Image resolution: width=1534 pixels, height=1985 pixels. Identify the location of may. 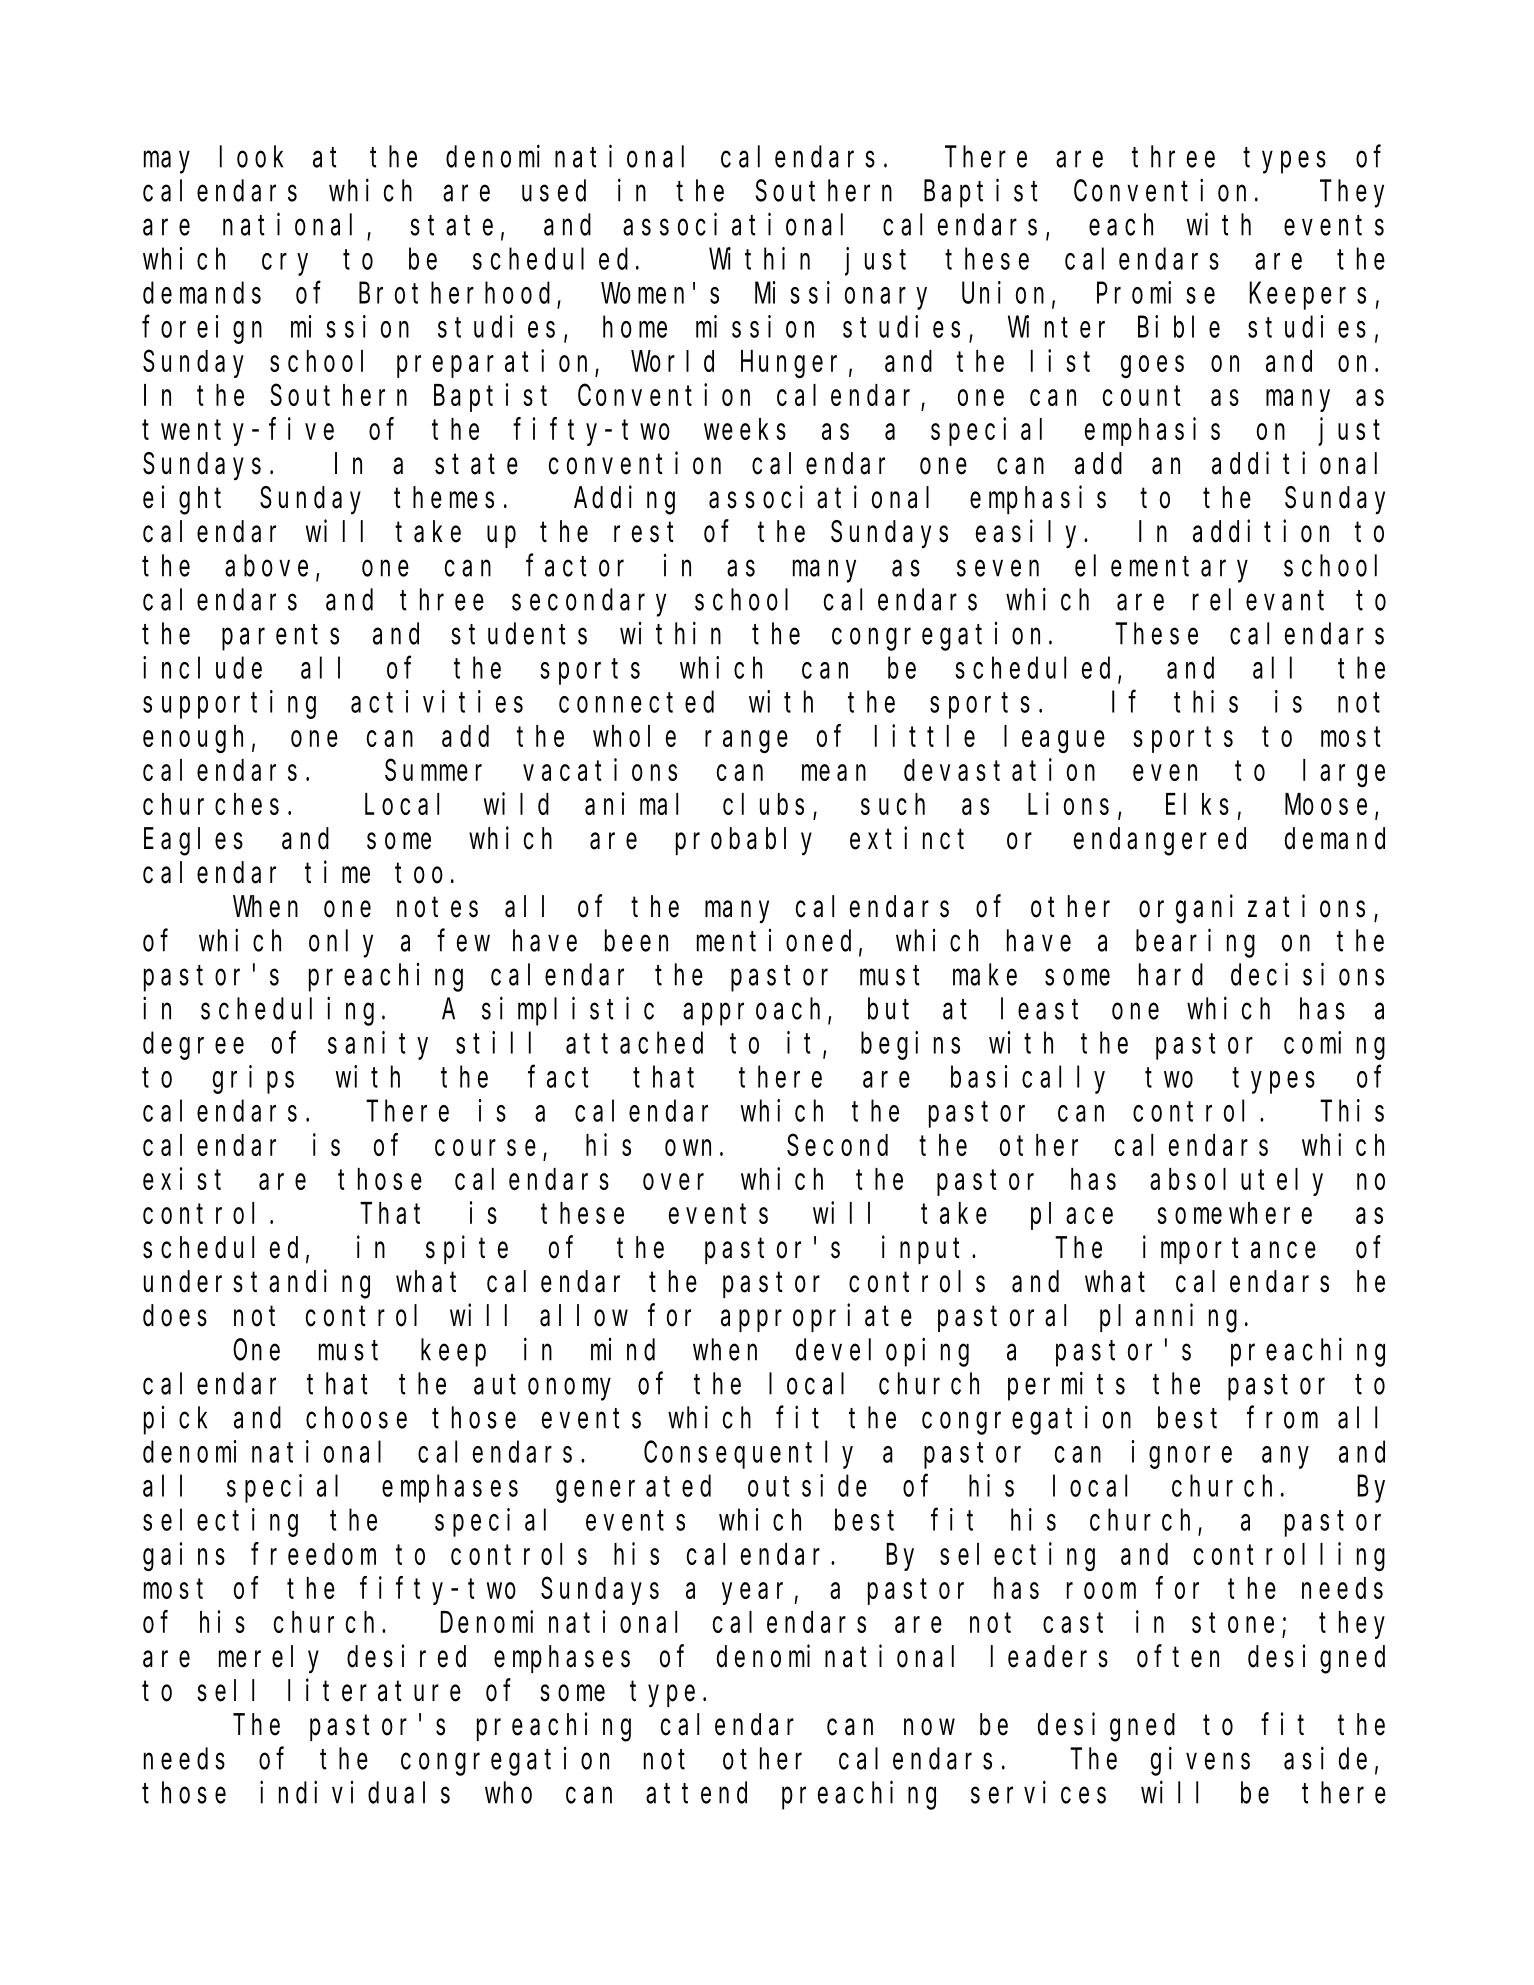
(167, 162).
